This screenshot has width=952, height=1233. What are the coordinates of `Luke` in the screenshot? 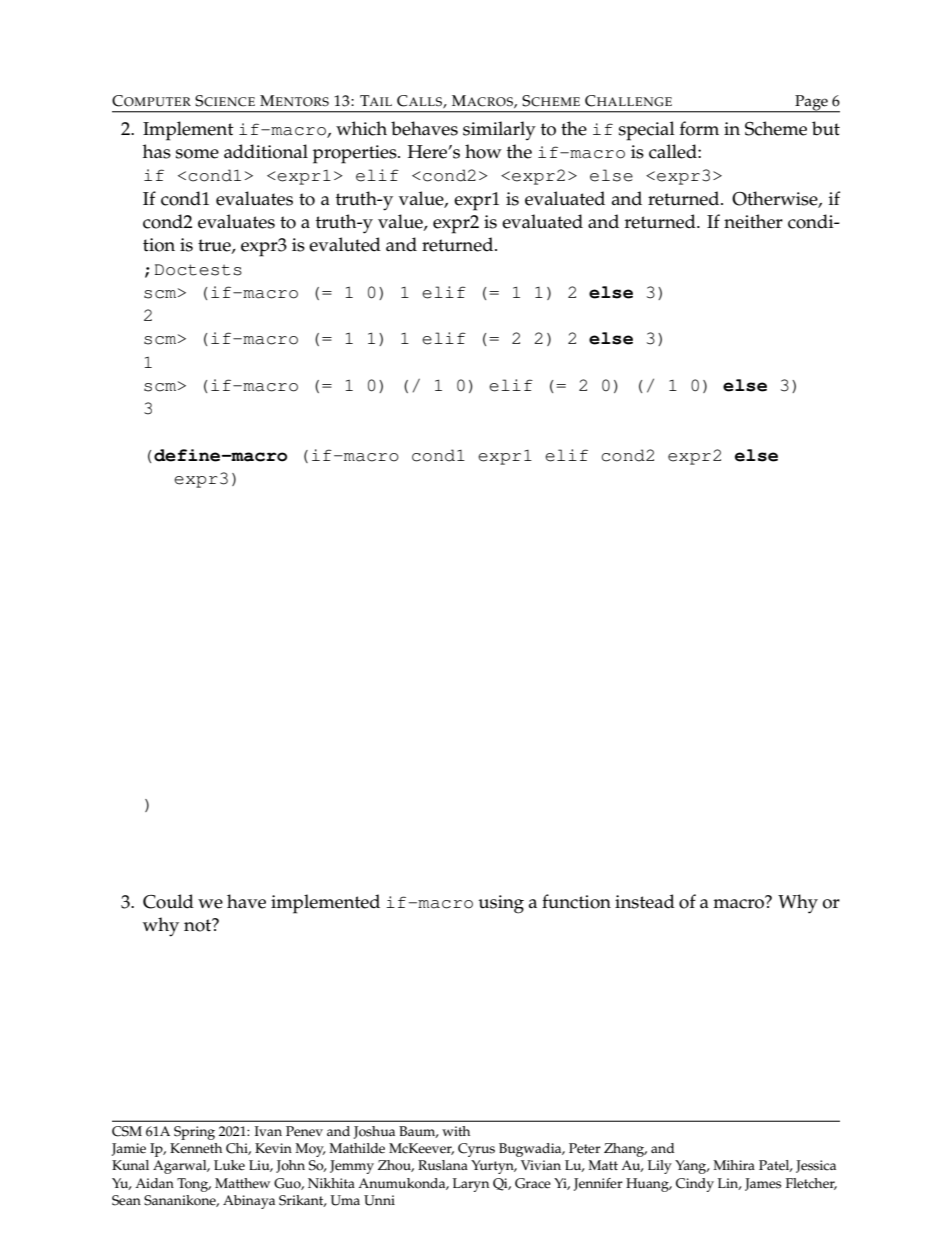 It's located at (229, 1165).
